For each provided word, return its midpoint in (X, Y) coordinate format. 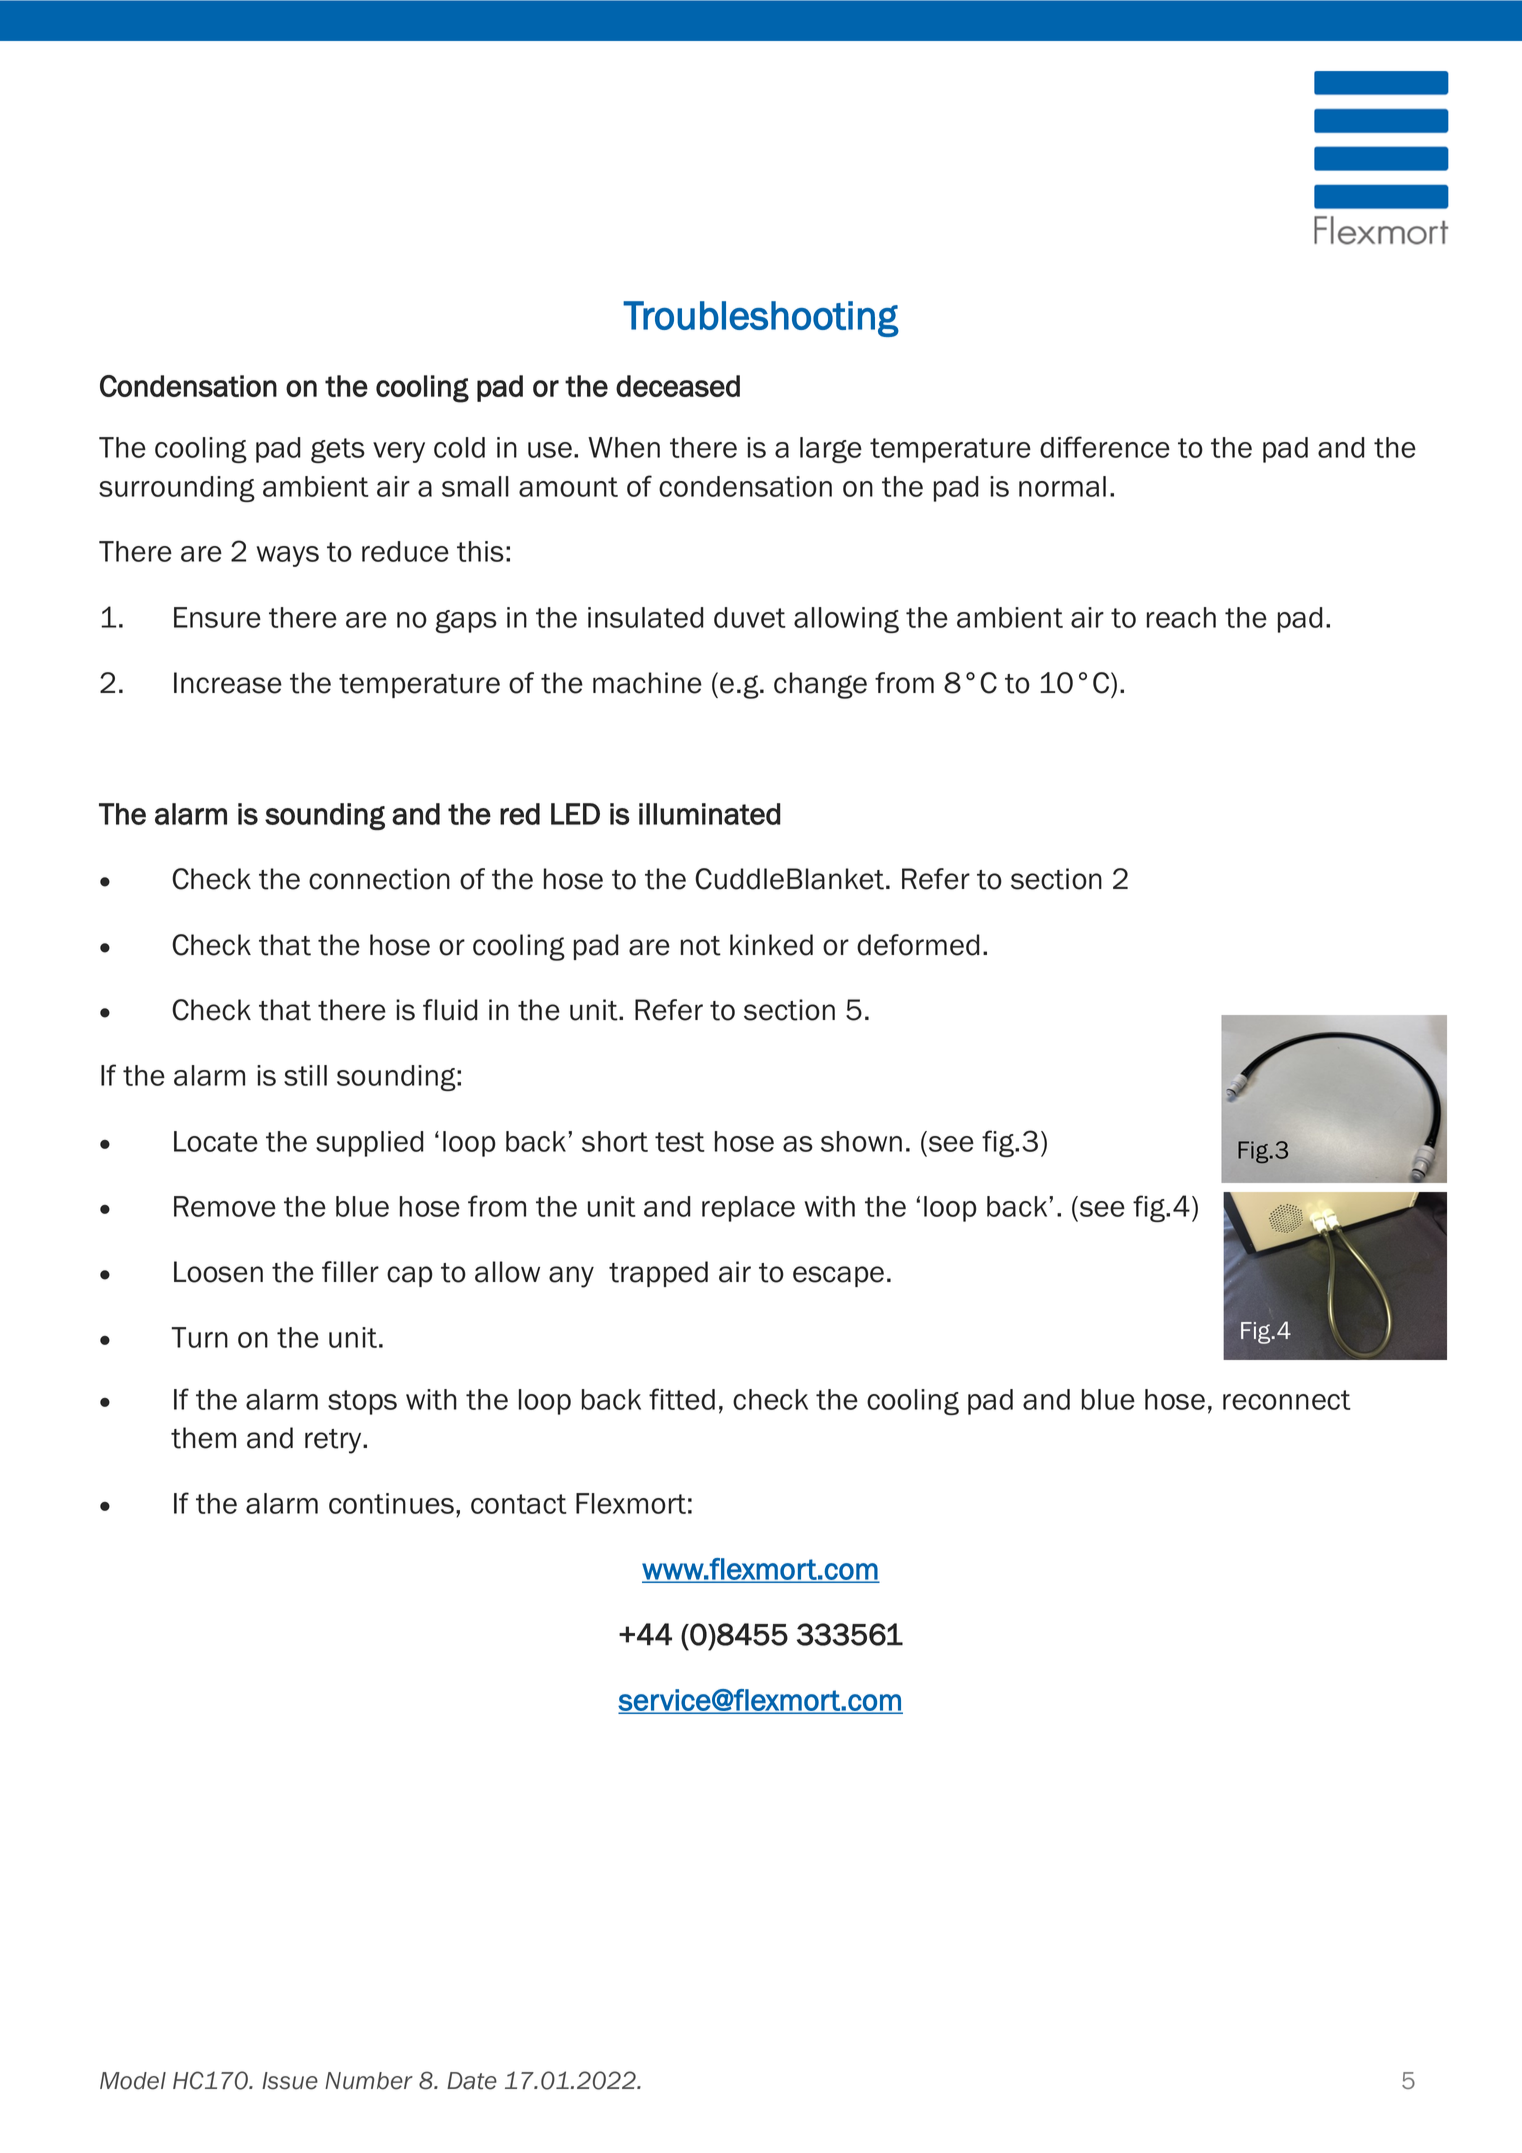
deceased (678, 386)
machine (647, 683)
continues (391, 1503)
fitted (682, 1399)
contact (519, 1504)
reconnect (1287, 1400)
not (701, 946)
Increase (228, 683)
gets (338, 450)
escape (838, 1276)
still (305, 1075)
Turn (199, 1337)
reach (1181, 617)
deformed (918, 945)
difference (1105, 447)
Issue (290, 2081)
